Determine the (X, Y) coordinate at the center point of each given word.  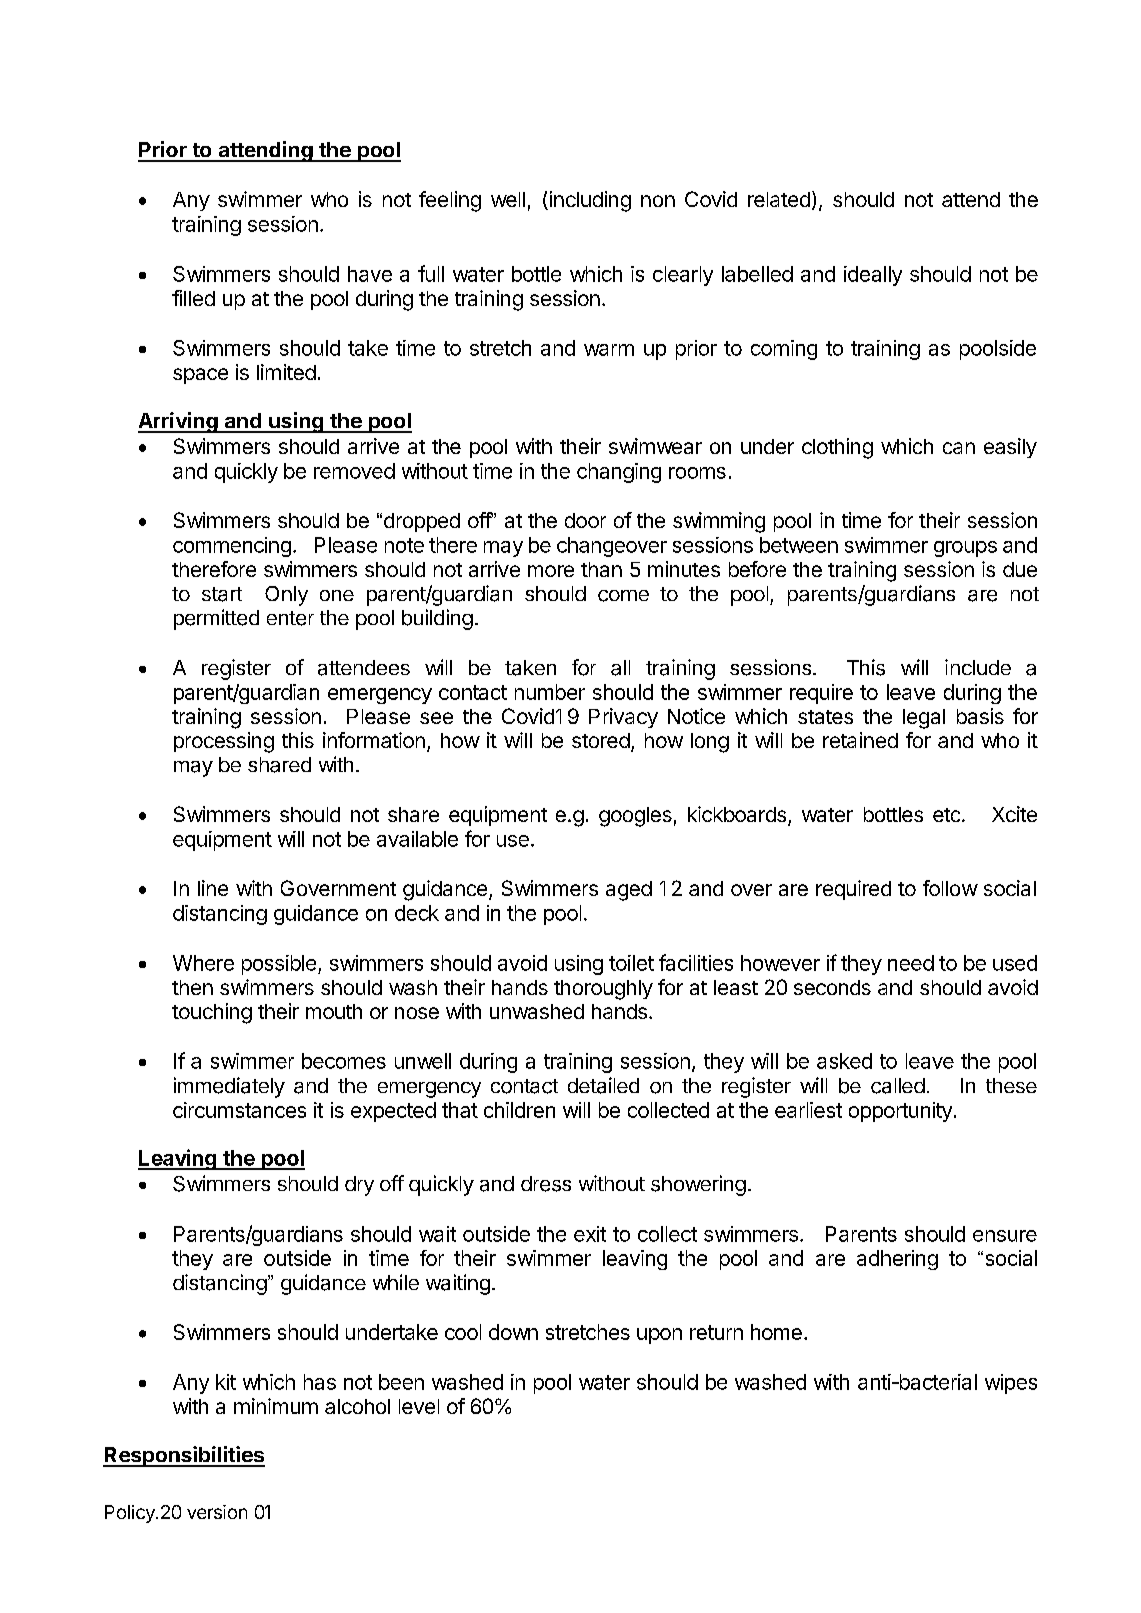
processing (224, 742)
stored (601, 740)
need (911, 963)
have (370, 274)
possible (279, 965)
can (959, 448)
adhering (897, 1260)
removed (354, 471)
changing (619, 473)
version (217, 1512)
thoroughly (603, 990)
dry (359, 1186)
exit (590, 1234)
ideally (873, 276)
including (589, 201)
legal (924, 719)
